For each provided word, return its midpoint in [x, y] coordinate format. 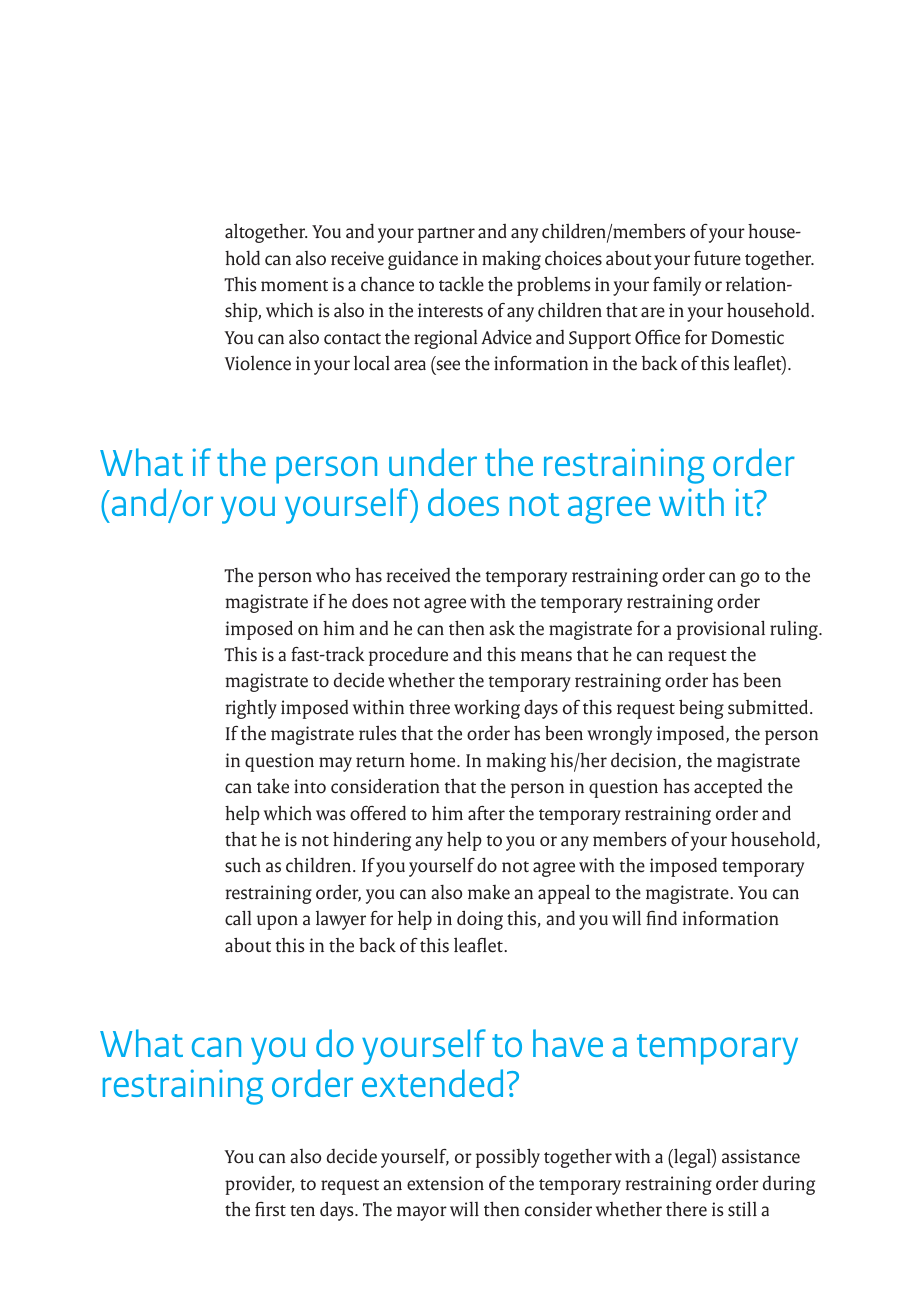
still [742, 1209]
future [717, 258]
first [270, 1209]
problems [554, 286]
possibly [508, 1158]
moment [294, 286]
